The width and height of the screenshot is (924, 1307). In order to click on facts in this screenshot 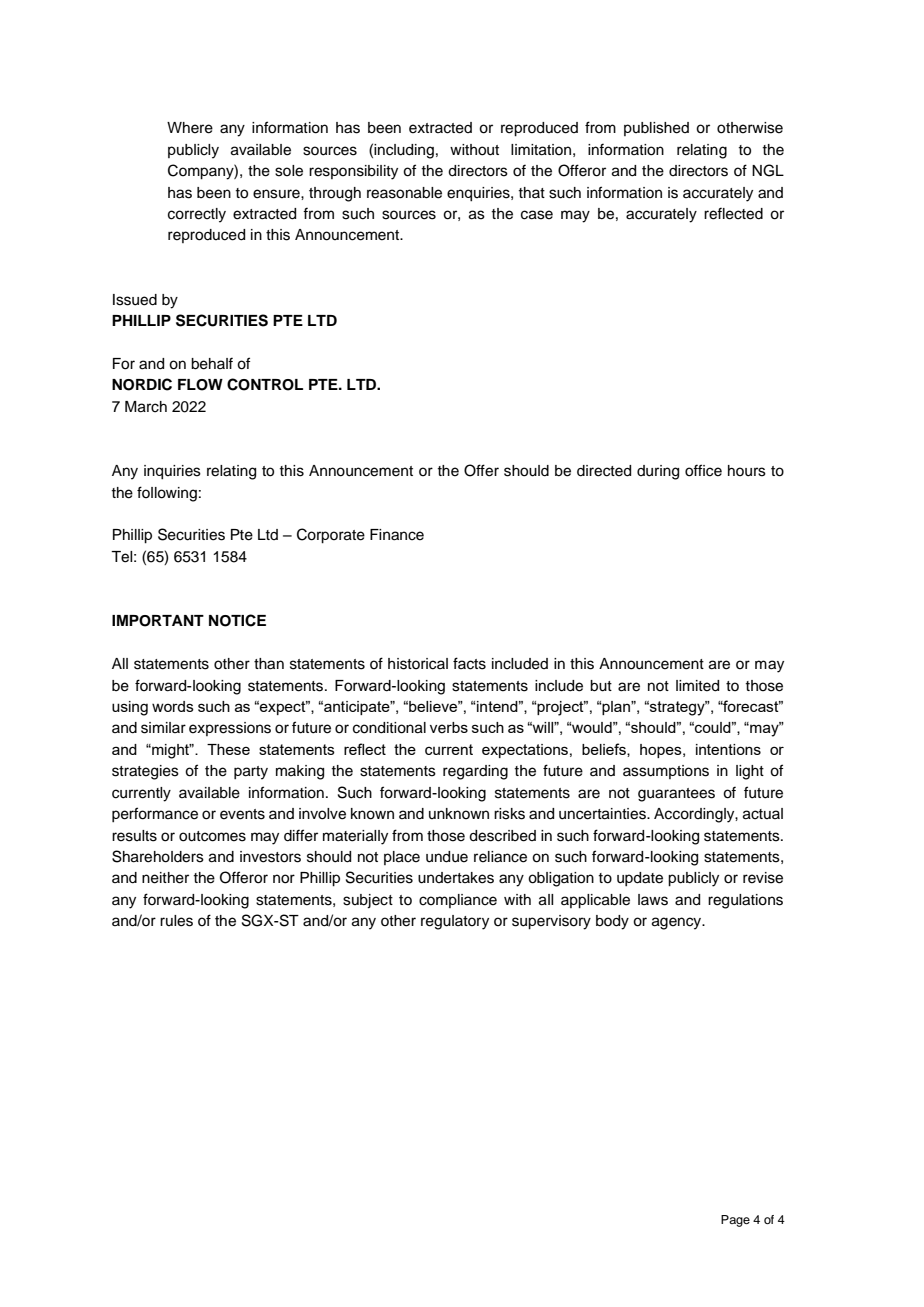, I will do `click(469, 663)`.
